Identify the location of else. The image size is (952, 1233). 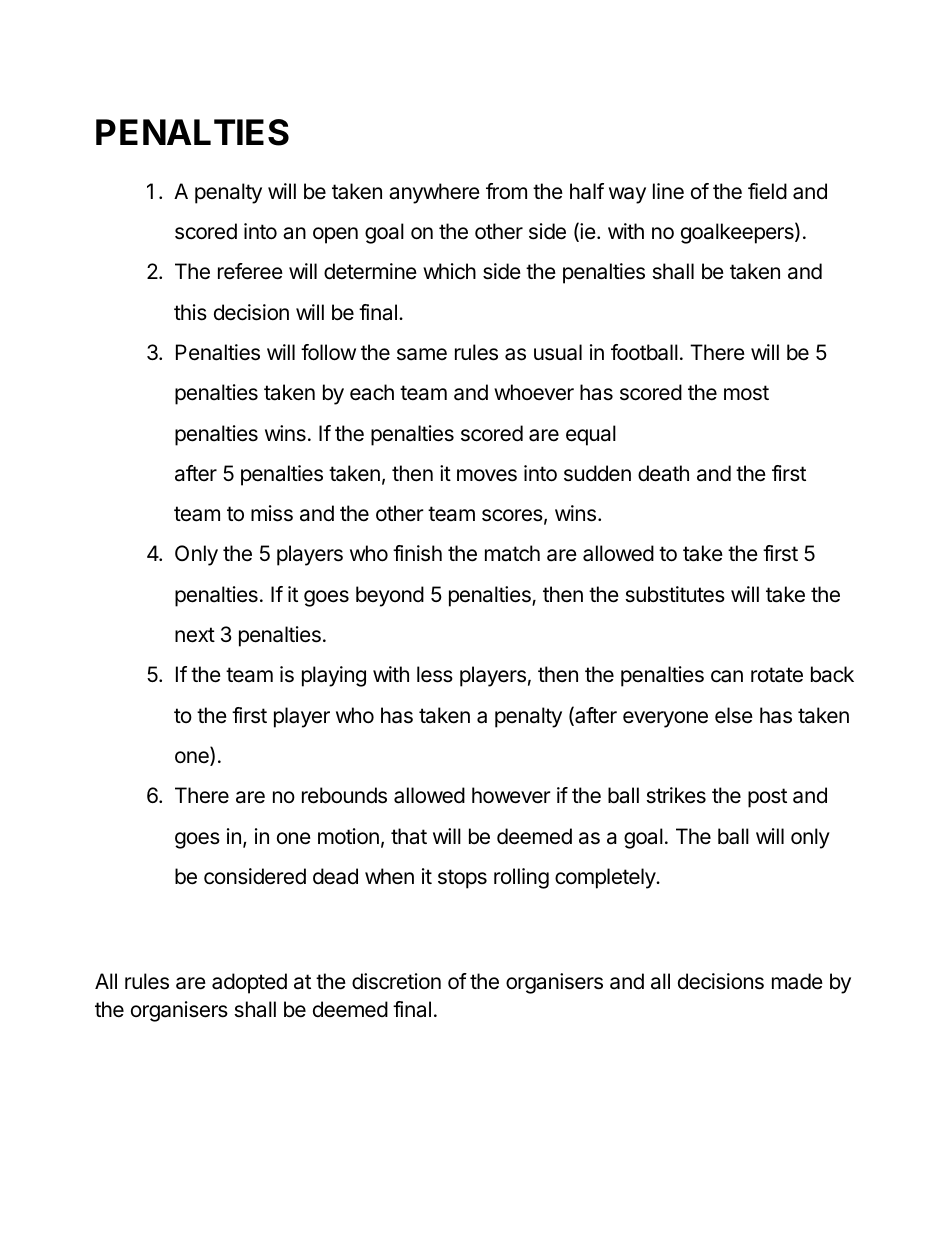
(734, 715).
